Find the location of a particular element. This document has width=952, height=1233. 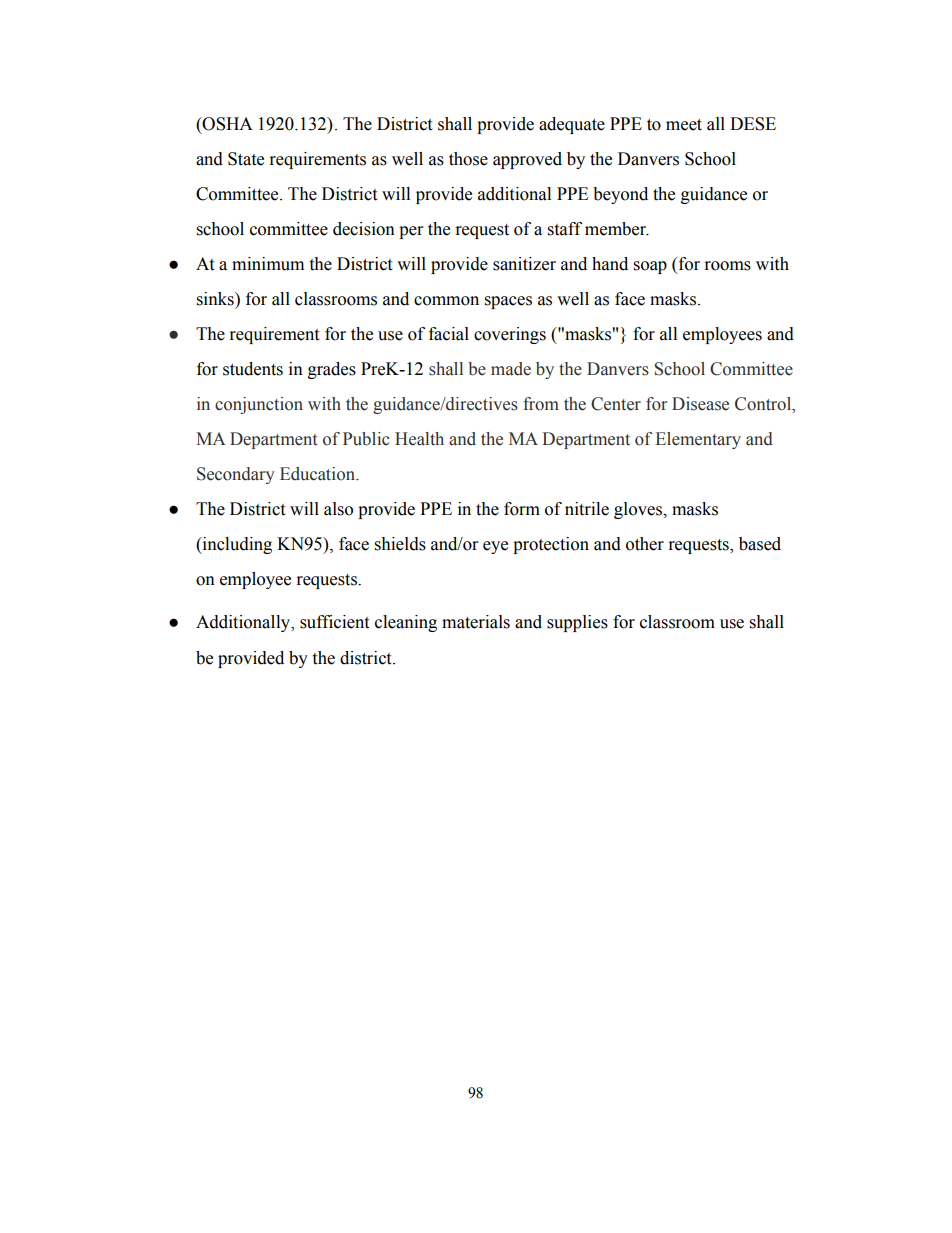

supplies is located at coordinates (577, 623).
